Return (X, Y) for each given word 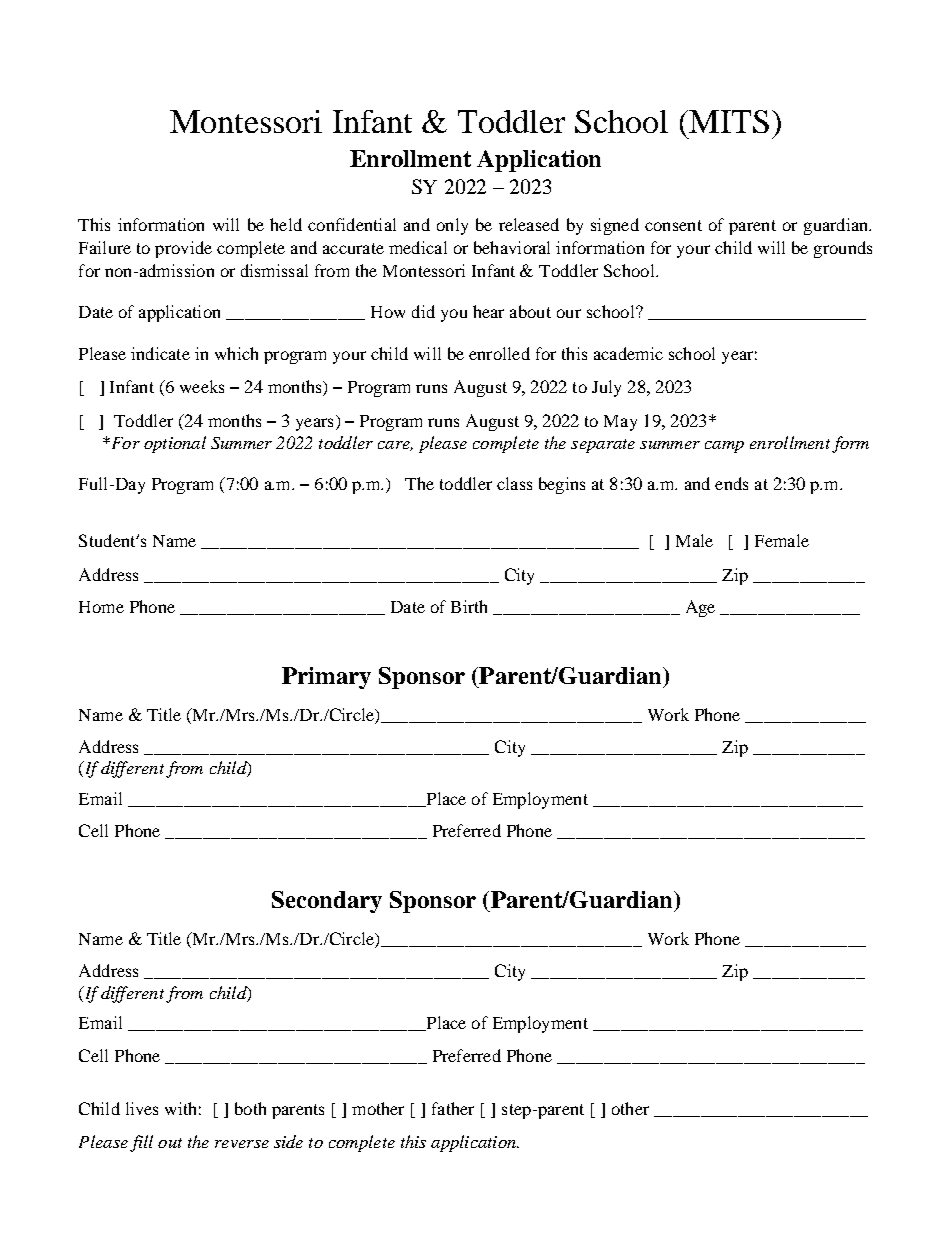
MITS (728, 121)
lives (142, 1108)
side (288, 1141)
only (452, 226)
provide (183, 249)
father (453, 1108)
